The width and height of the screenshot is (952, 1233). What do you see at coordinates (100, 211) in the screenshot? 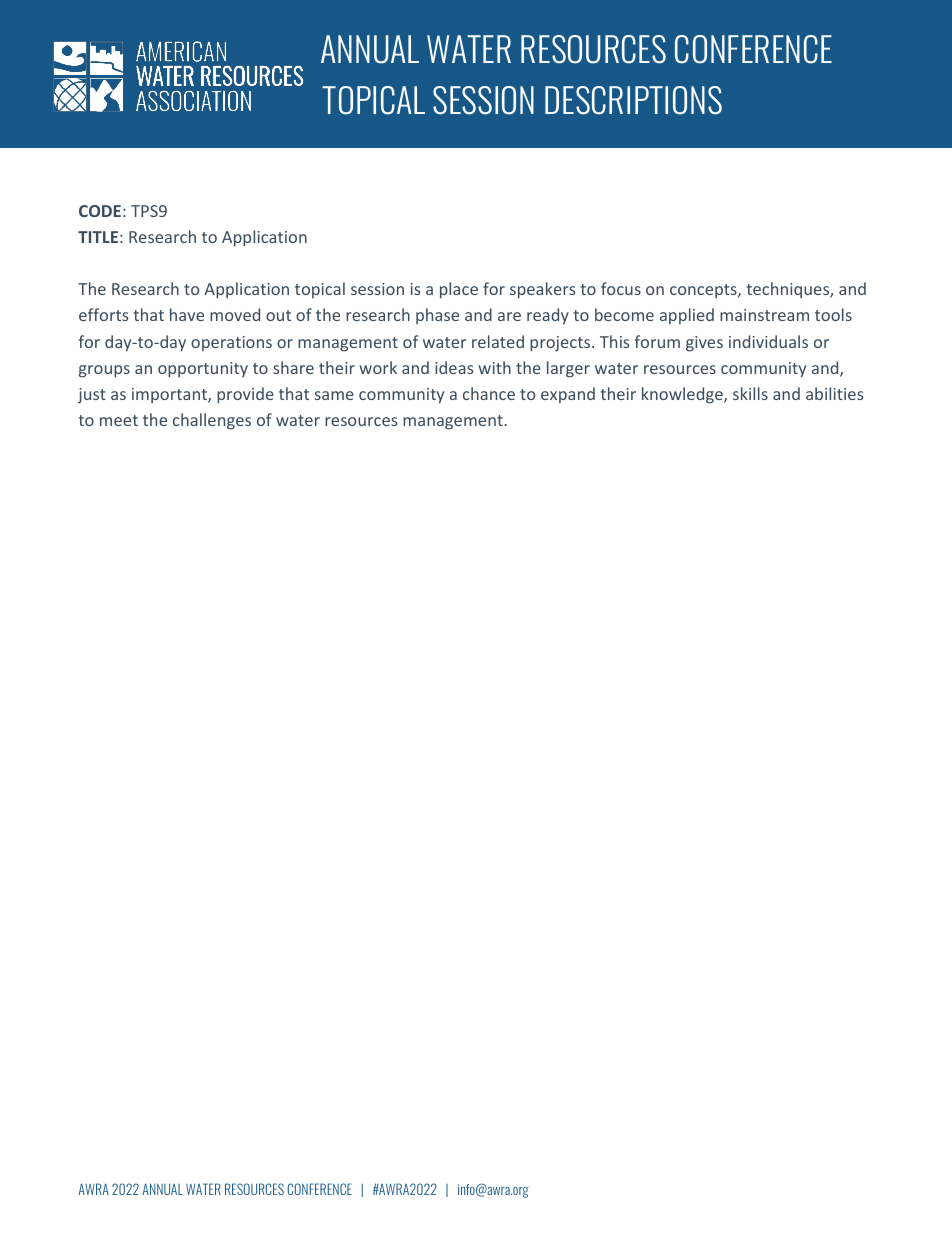
I see `CODE` at bounding box center [100, 211].
